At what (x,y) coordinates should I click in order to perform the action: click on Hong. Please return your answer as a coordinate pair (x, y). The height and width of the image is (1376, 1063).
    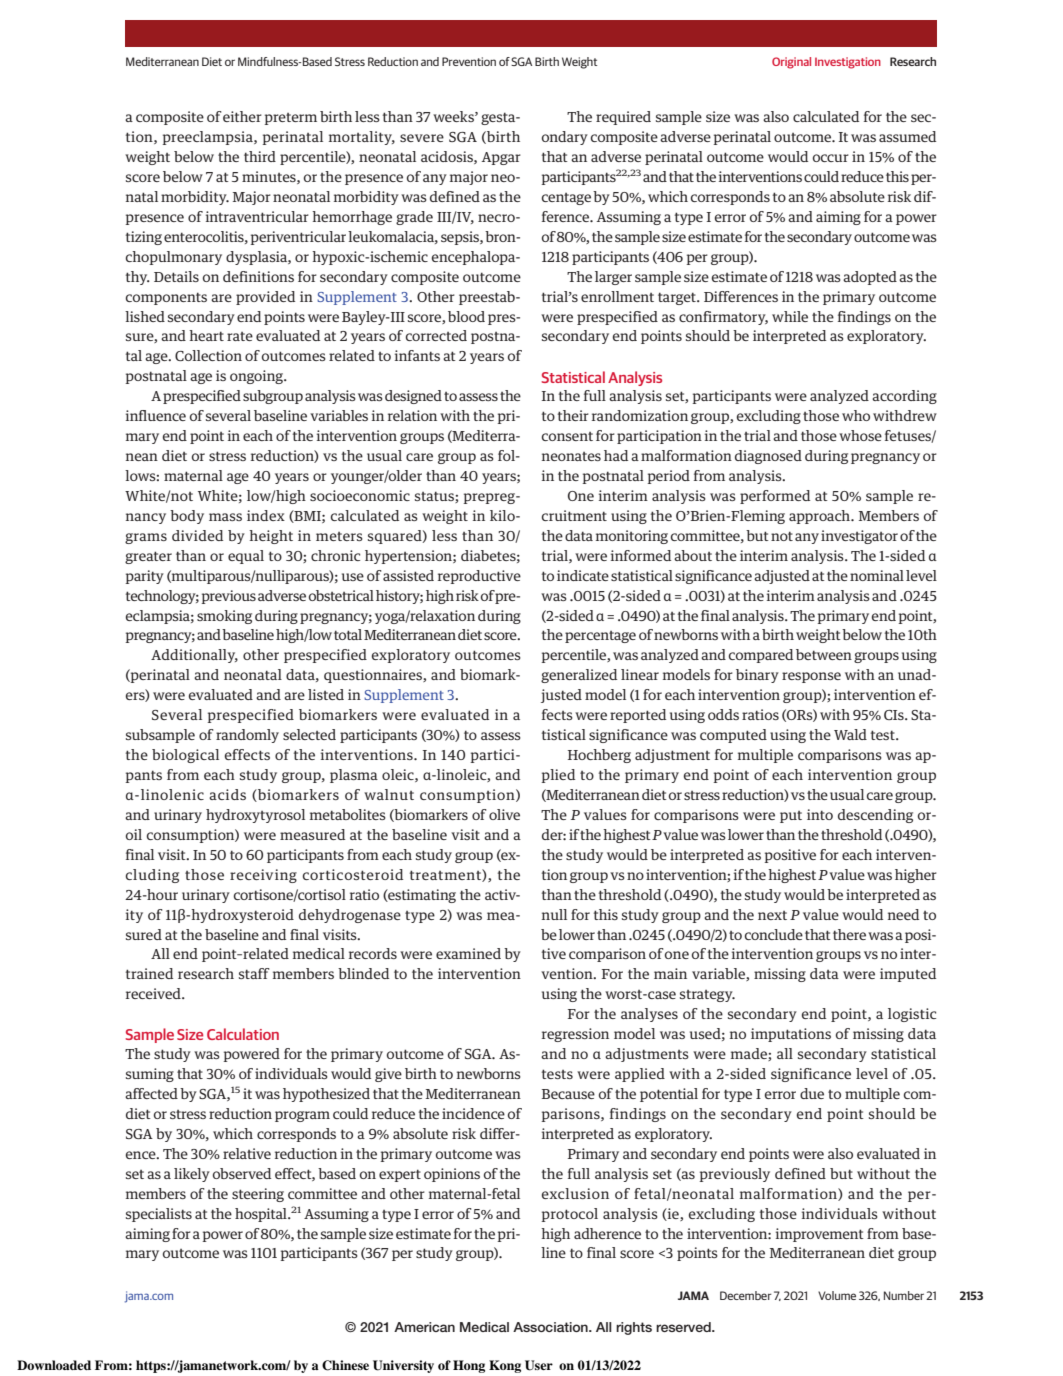
    Looking at the image, I should click on (469, 1366).
